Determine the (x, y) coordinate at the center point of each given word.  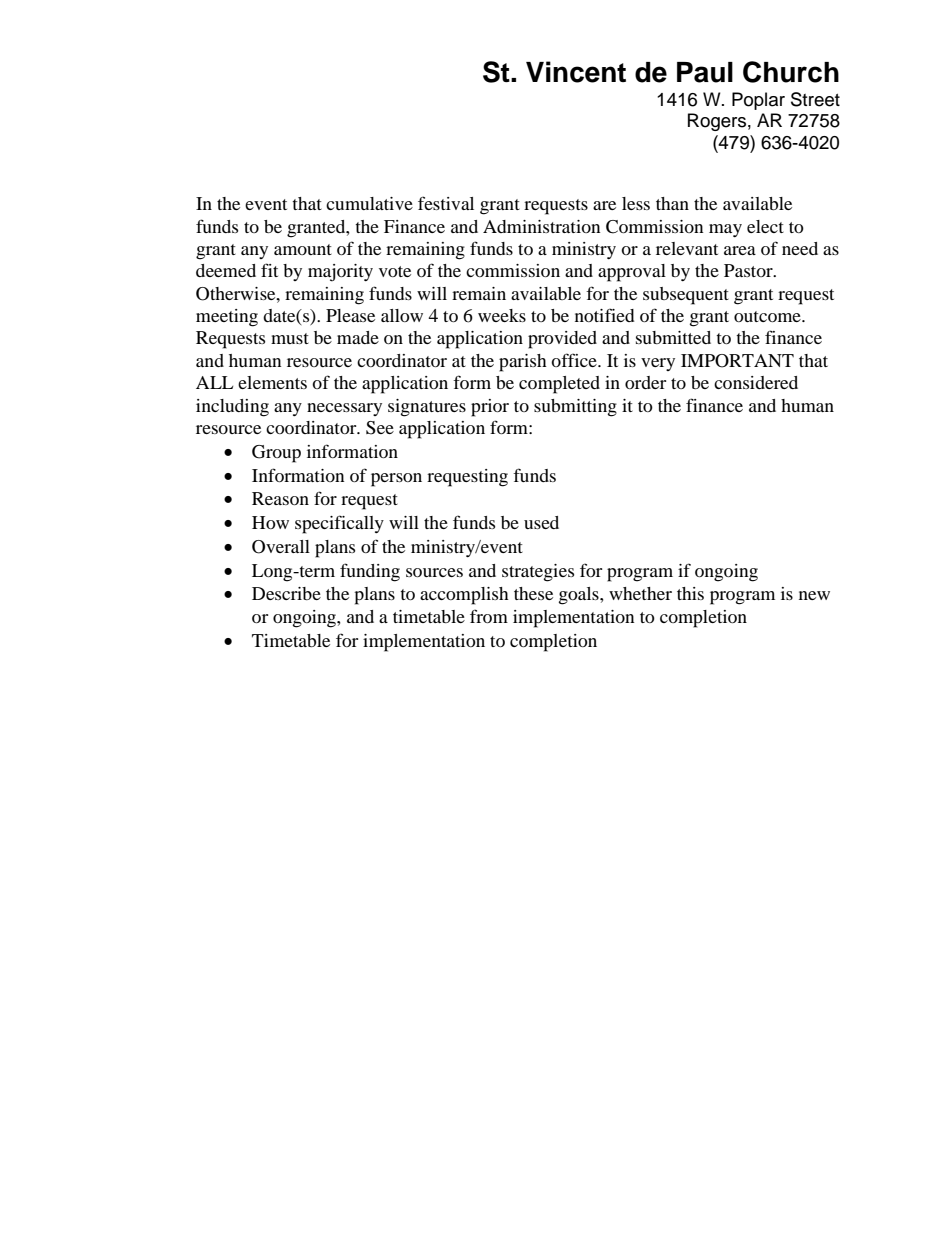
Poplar (758, 101)
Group (276, 454)
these (533, 593)
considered (756, 382)
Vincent (576, 72)
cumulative (369, 203)
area (740, 250)
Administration (541, 226)
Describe (286, 593)
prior (490, 408)
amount (303, 249)
